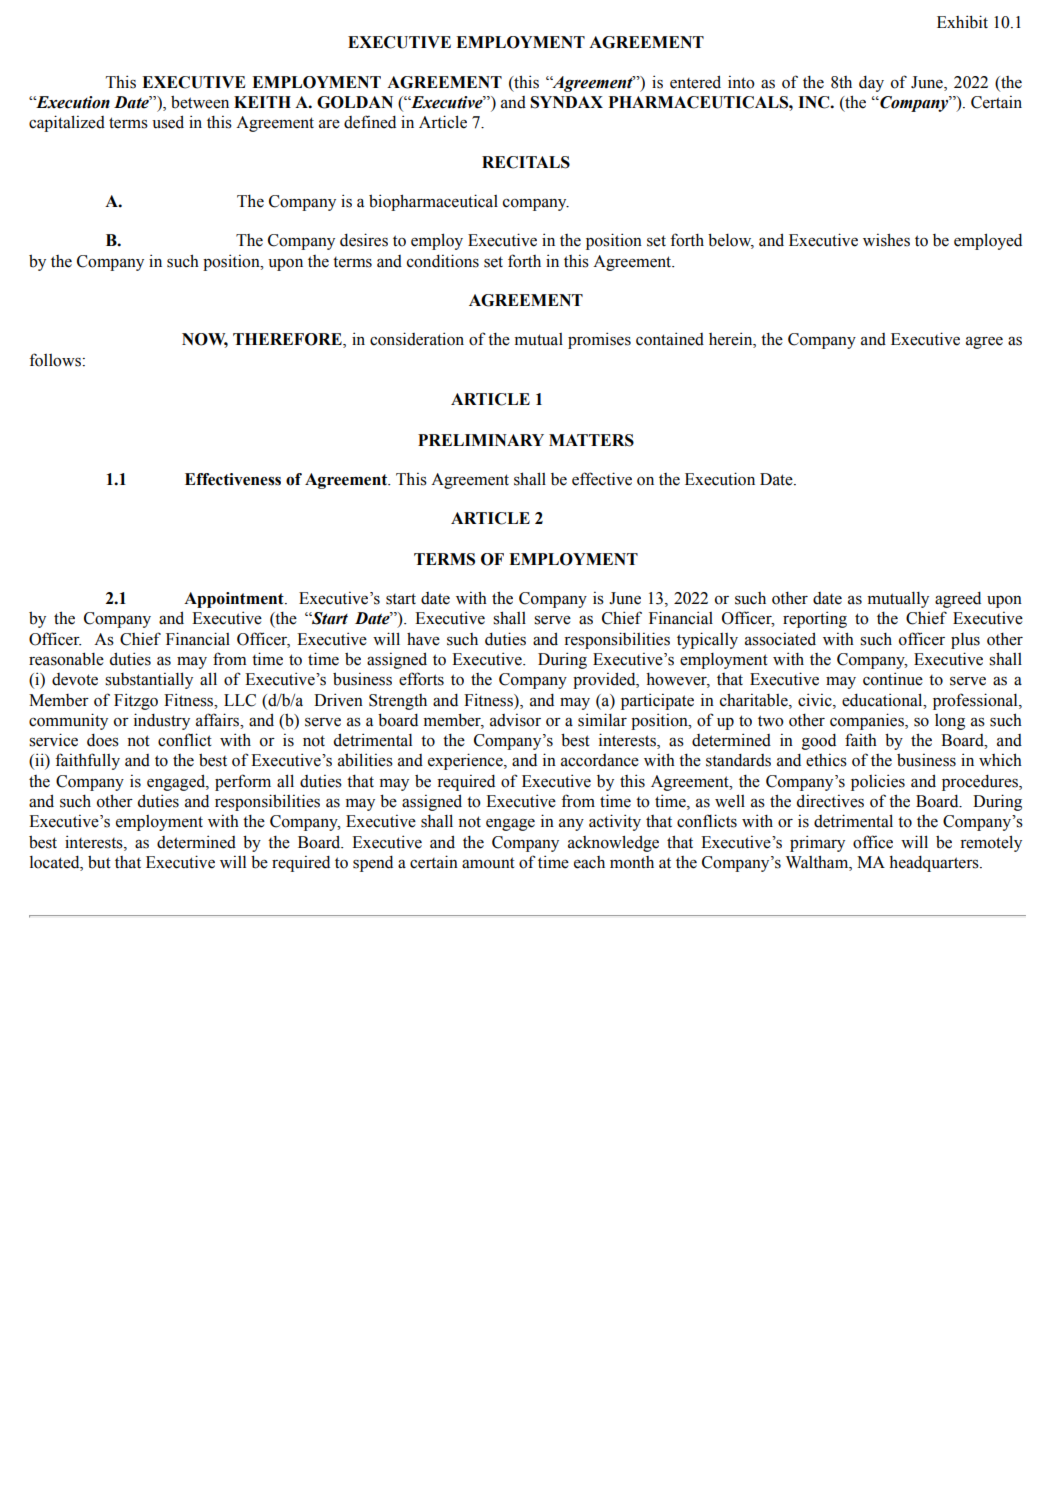 Image resolution: width=1053 pixels, height=1490 pixels. Describe the element at coordinates (515, 720) in the page. I see `advisor` at that location.
